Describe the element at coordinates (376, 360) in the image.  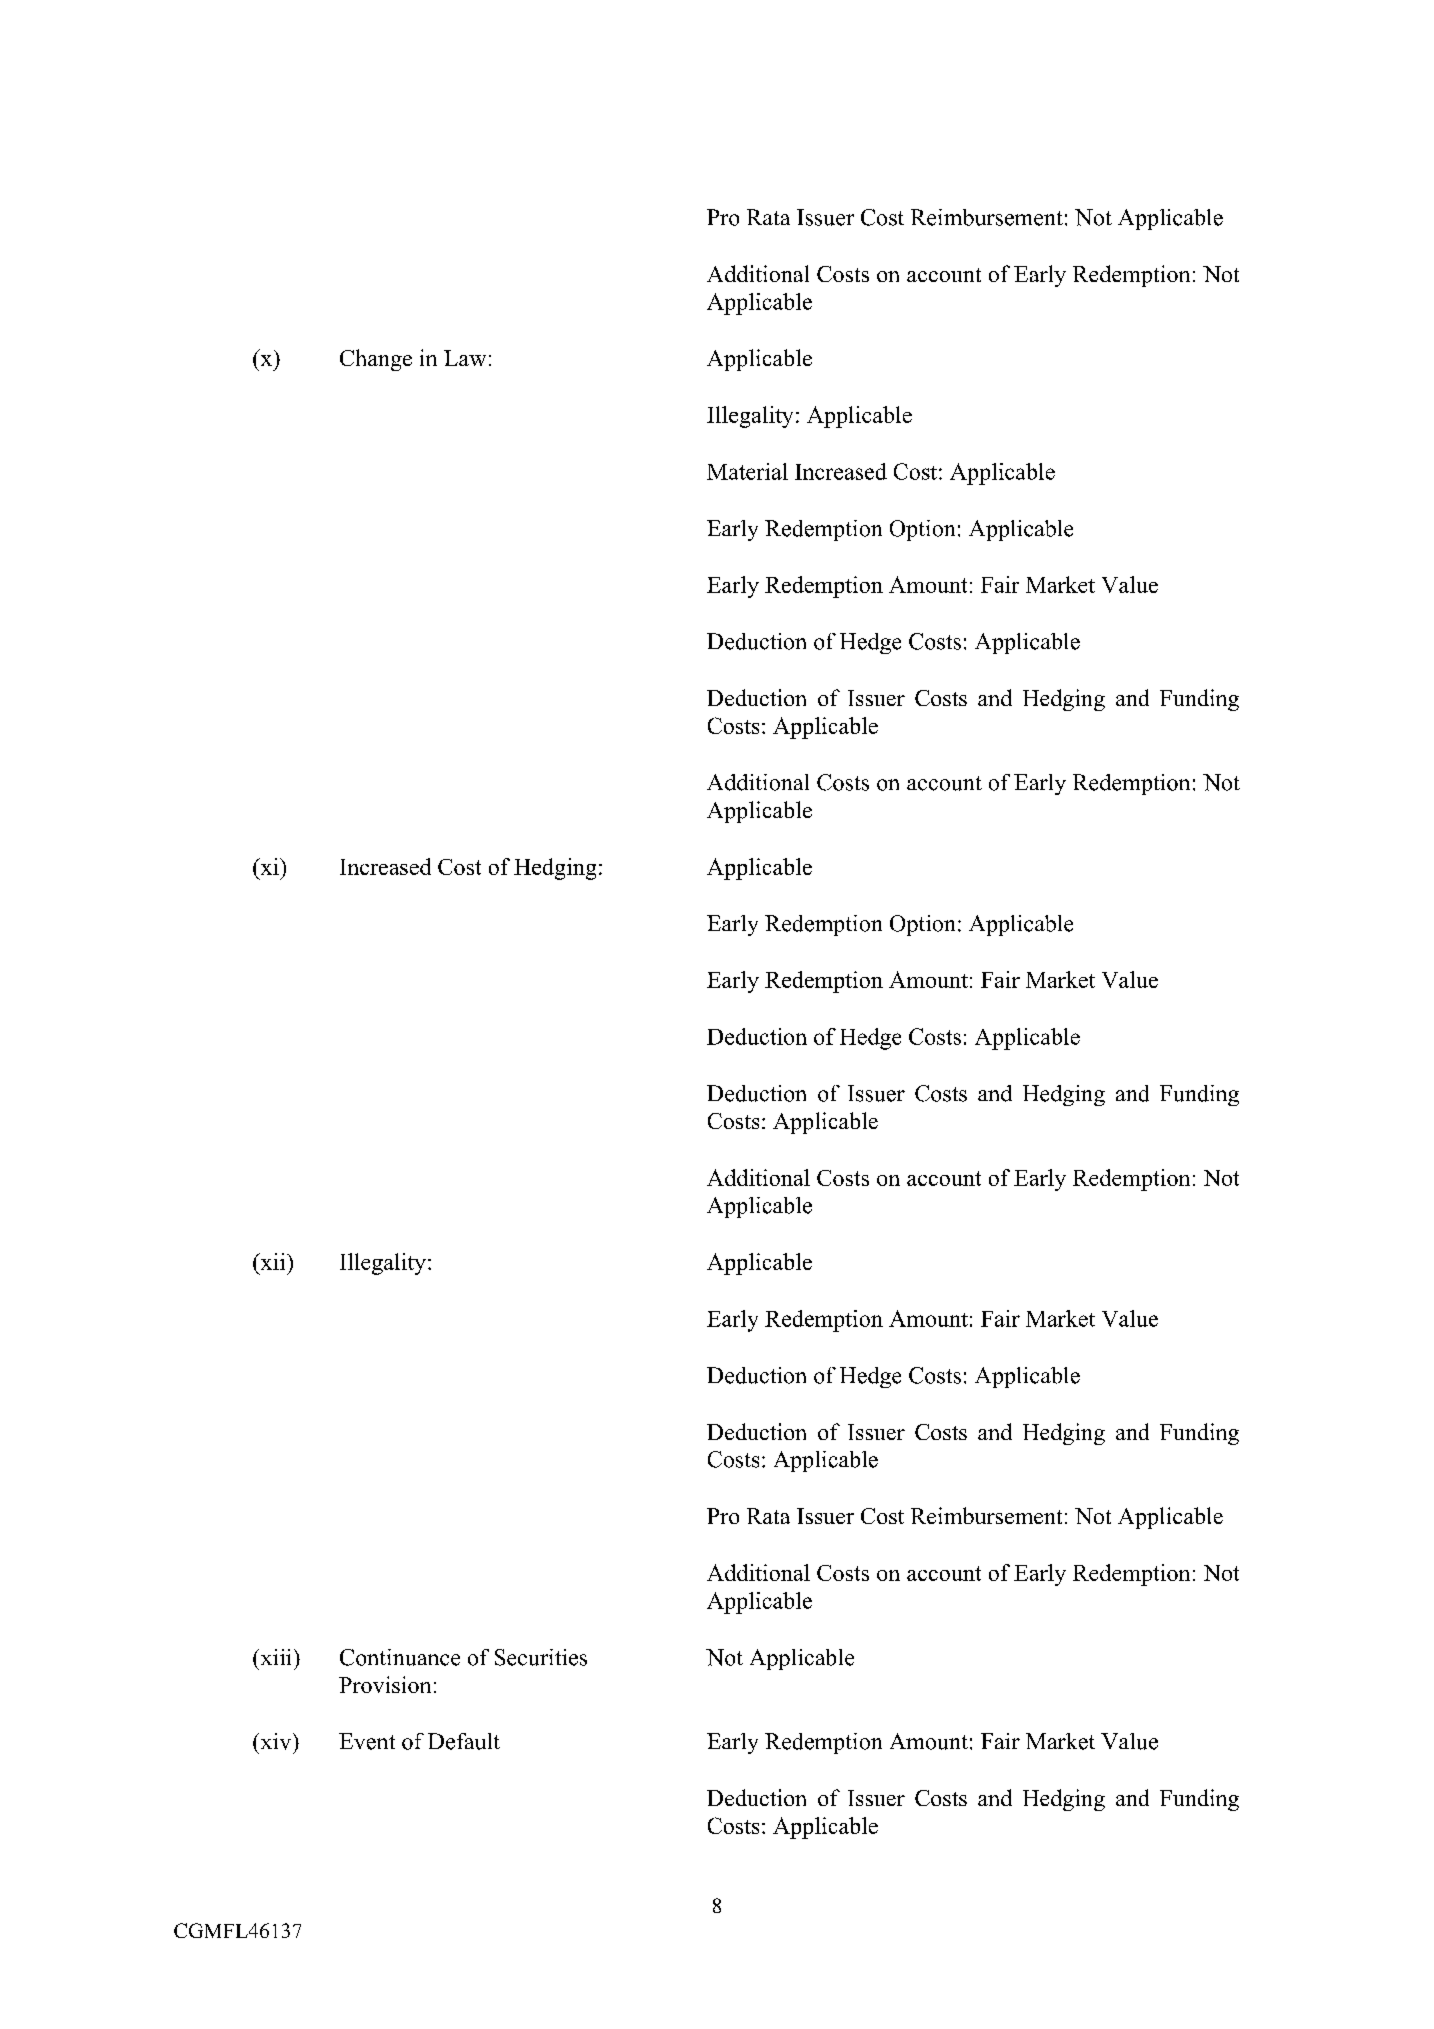
I see `Change` at that location.
